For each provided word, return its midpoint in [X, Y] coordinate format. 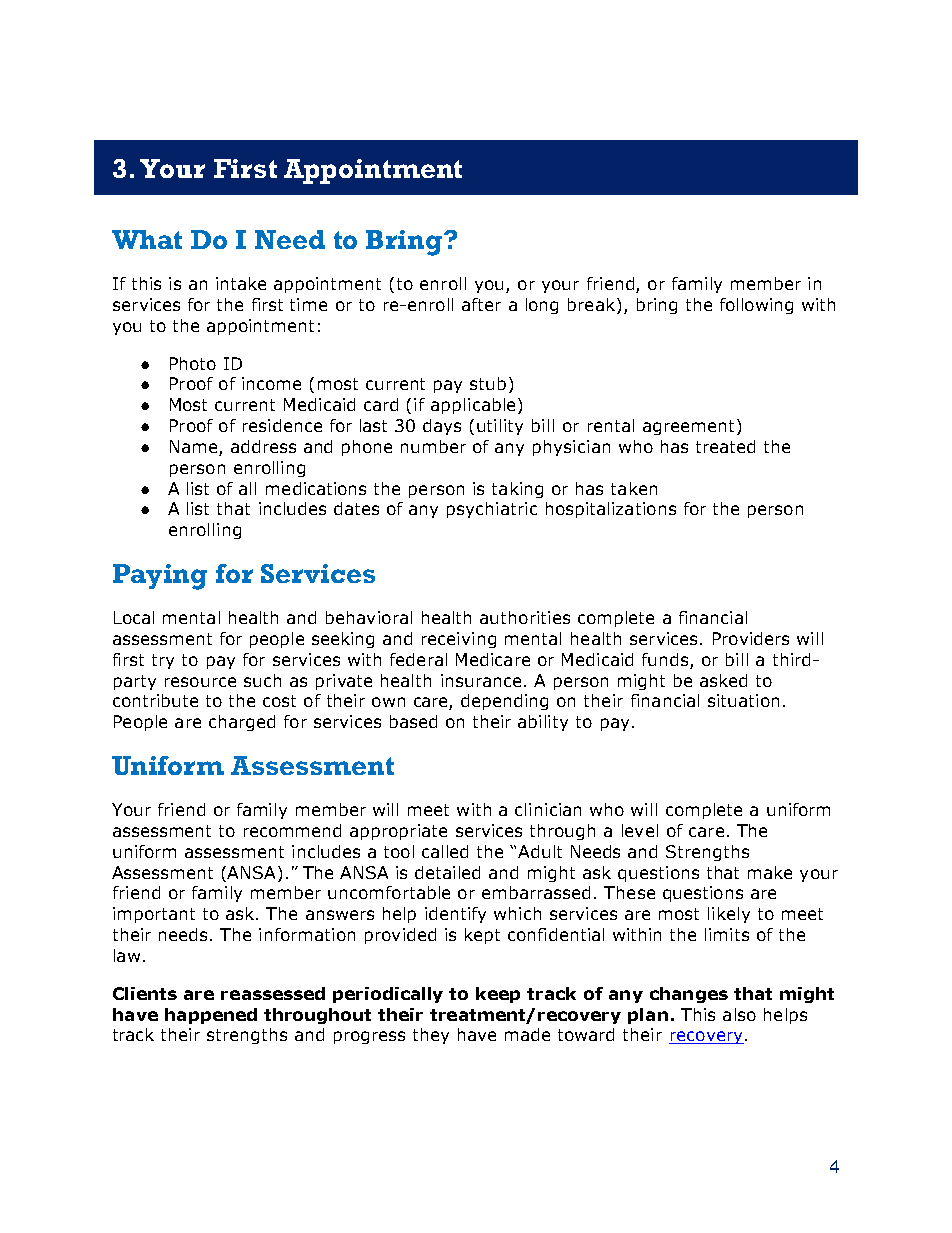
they [431, 1036]
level [640, 830]
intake [241, 283]
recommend [292, 830]
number [433, 446]
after [481, 304]
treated [725, 446]
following [756, 306]
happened [211, 1016]
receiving [459, 640]
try [163, 661]
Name [195, 448]
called [445, 851]
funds [665, 659]
